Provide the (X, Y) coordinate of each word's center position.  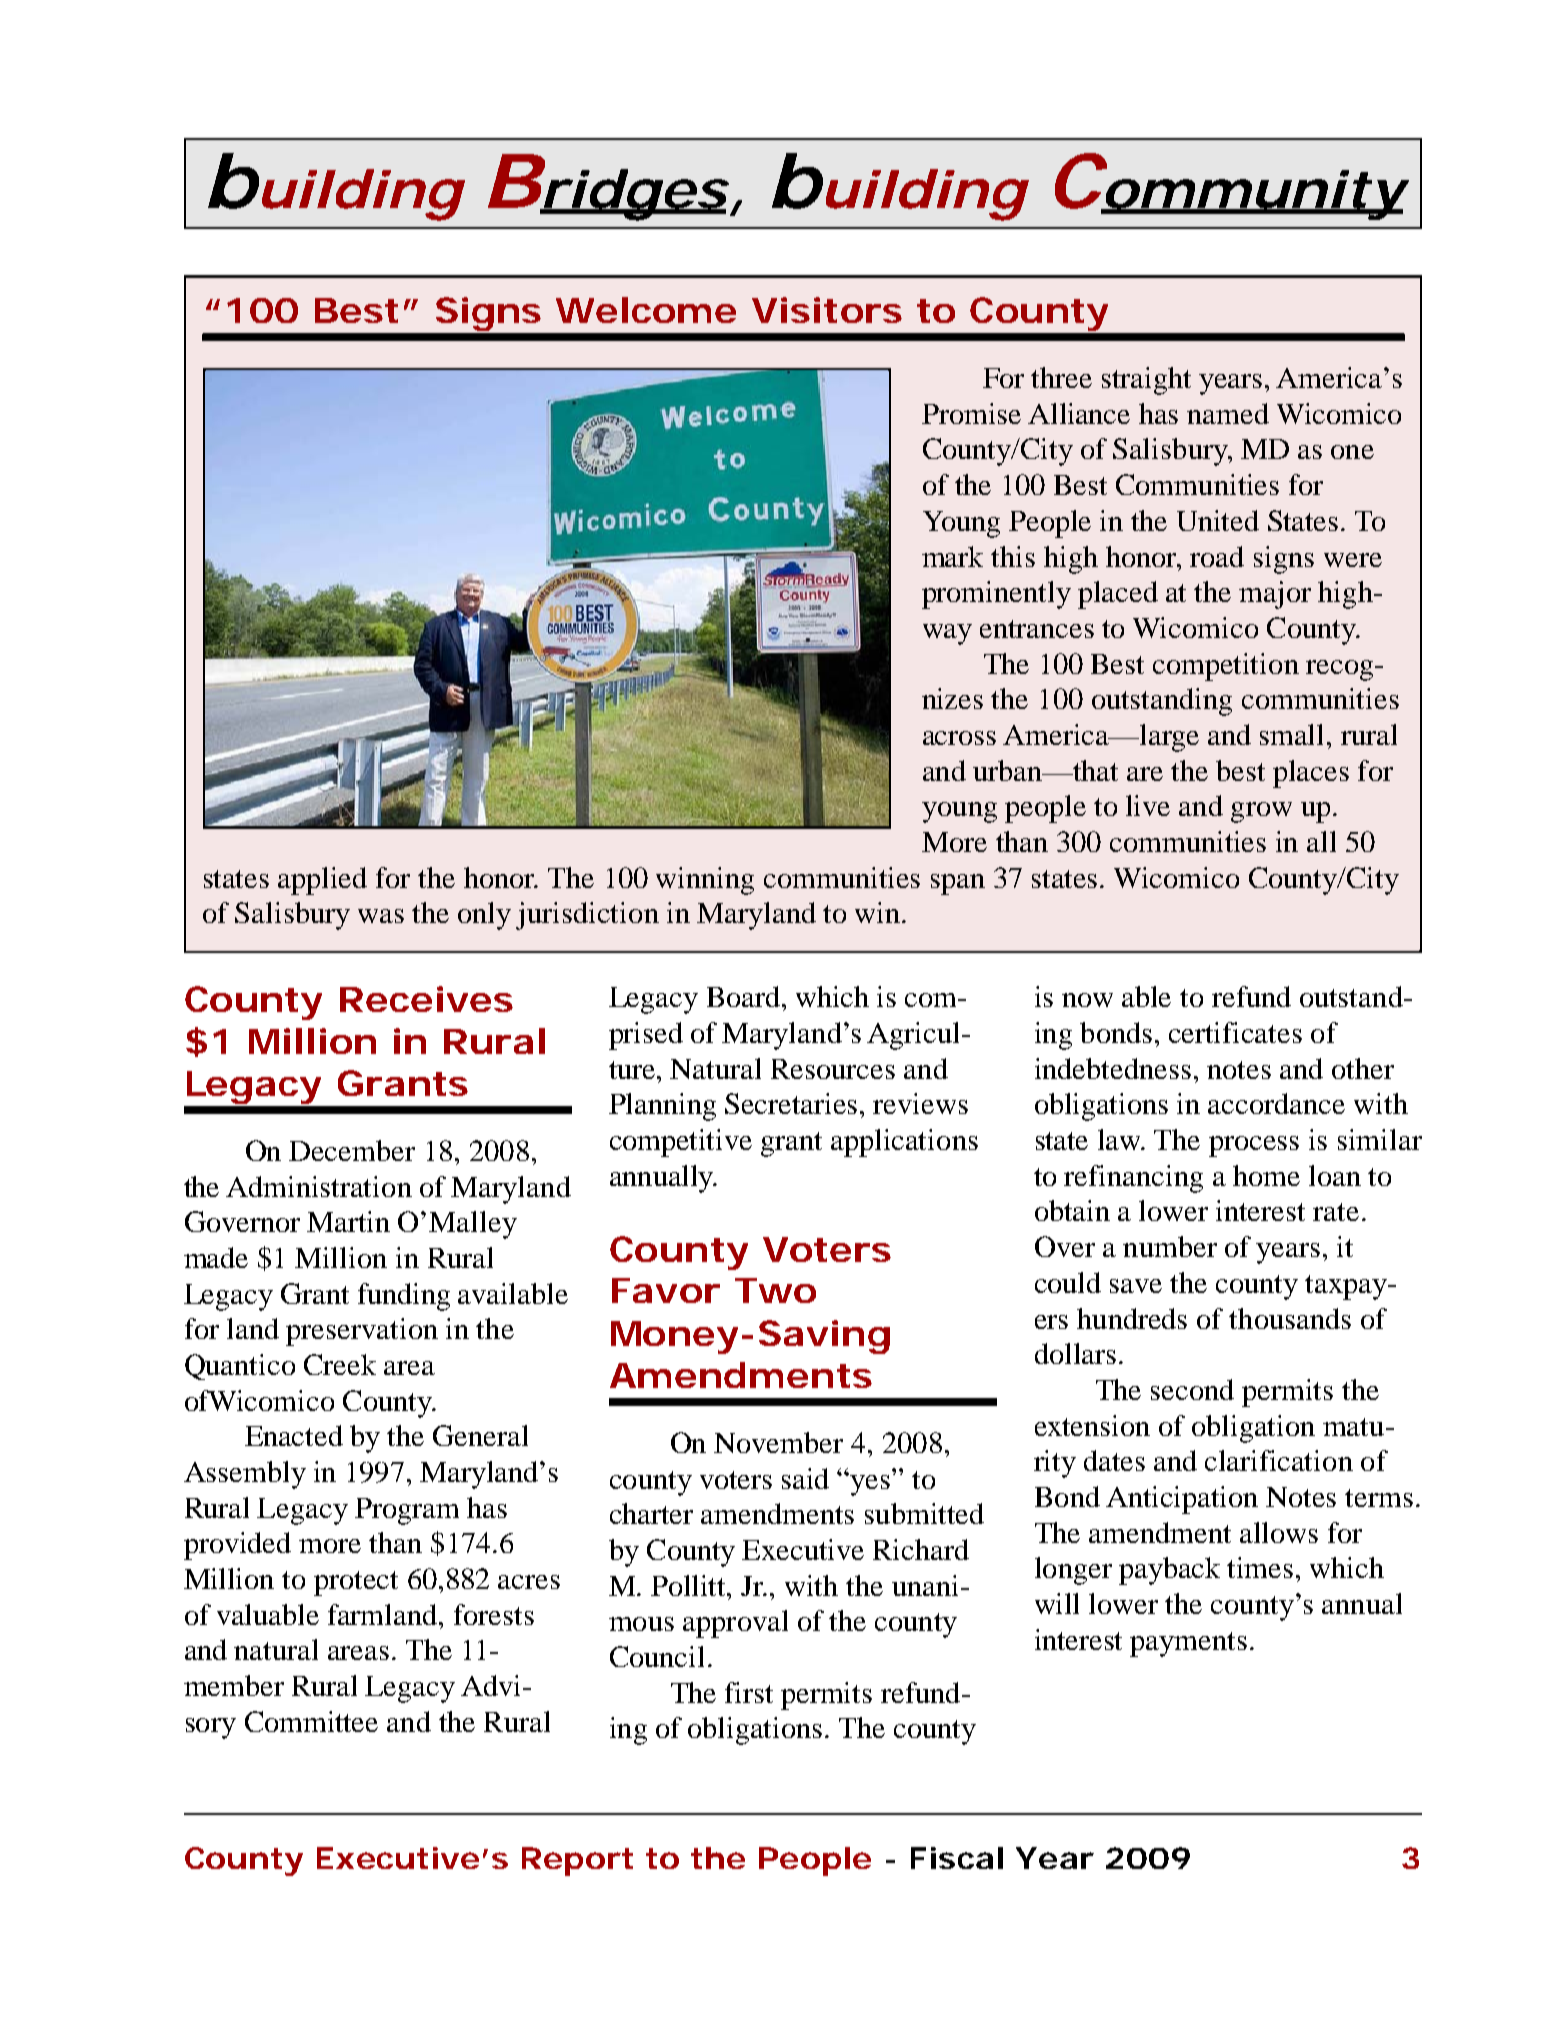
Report (577, 1861)
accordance (1276, 1103)
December (352, 1150)
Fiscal (957, 1858)
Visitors (827, 310)
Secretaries (791, 1103)
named (1228, 413)
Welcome (646, 310)
